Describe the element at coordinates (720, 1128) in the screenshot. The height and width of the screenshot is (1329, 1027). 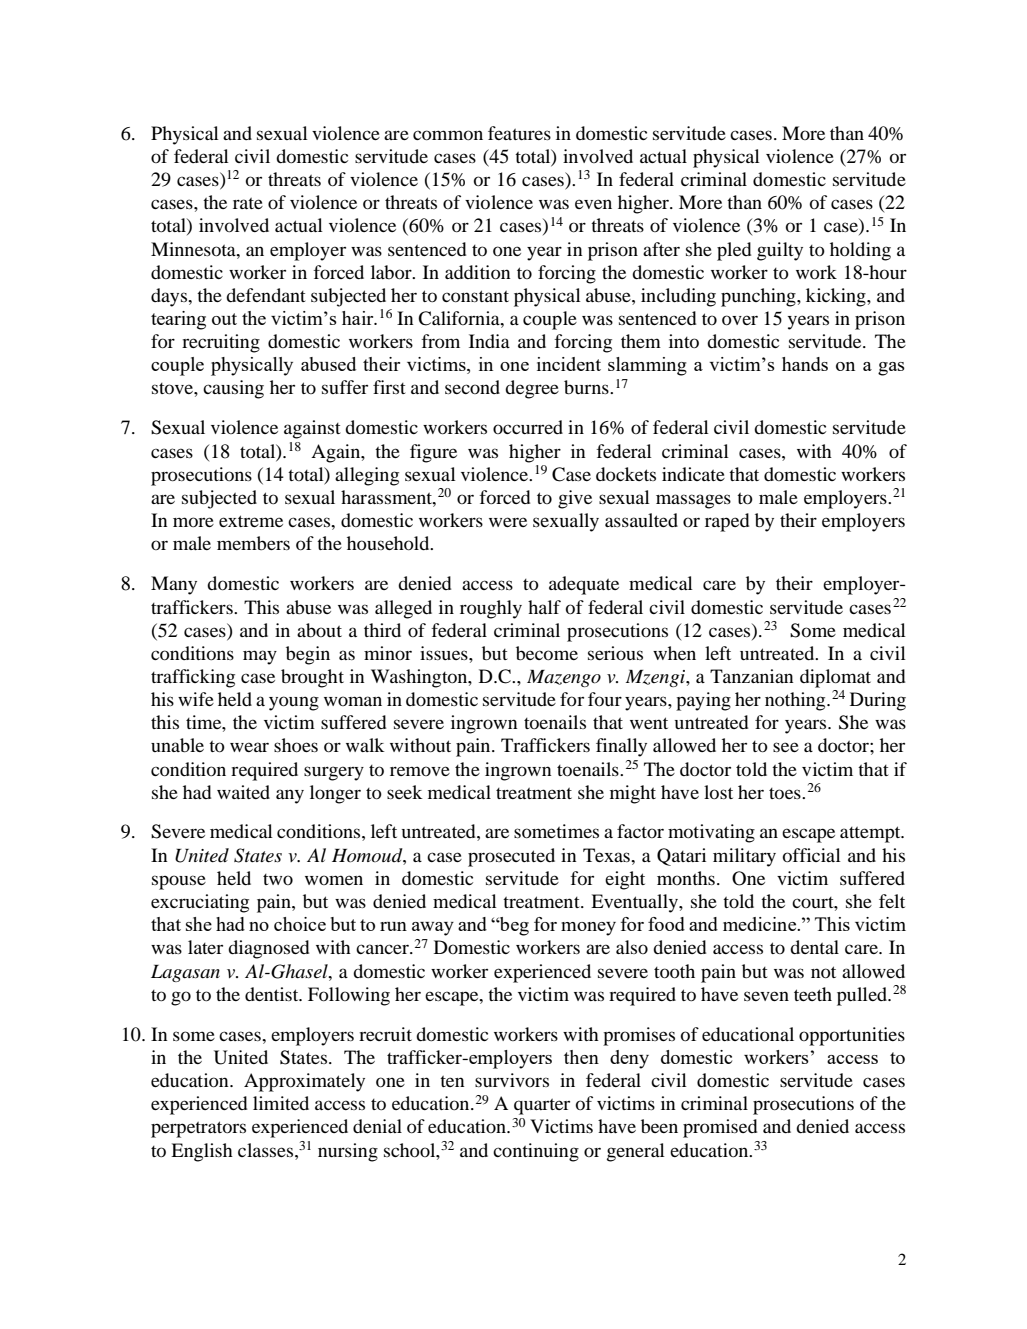
I see `promised` at that location.
